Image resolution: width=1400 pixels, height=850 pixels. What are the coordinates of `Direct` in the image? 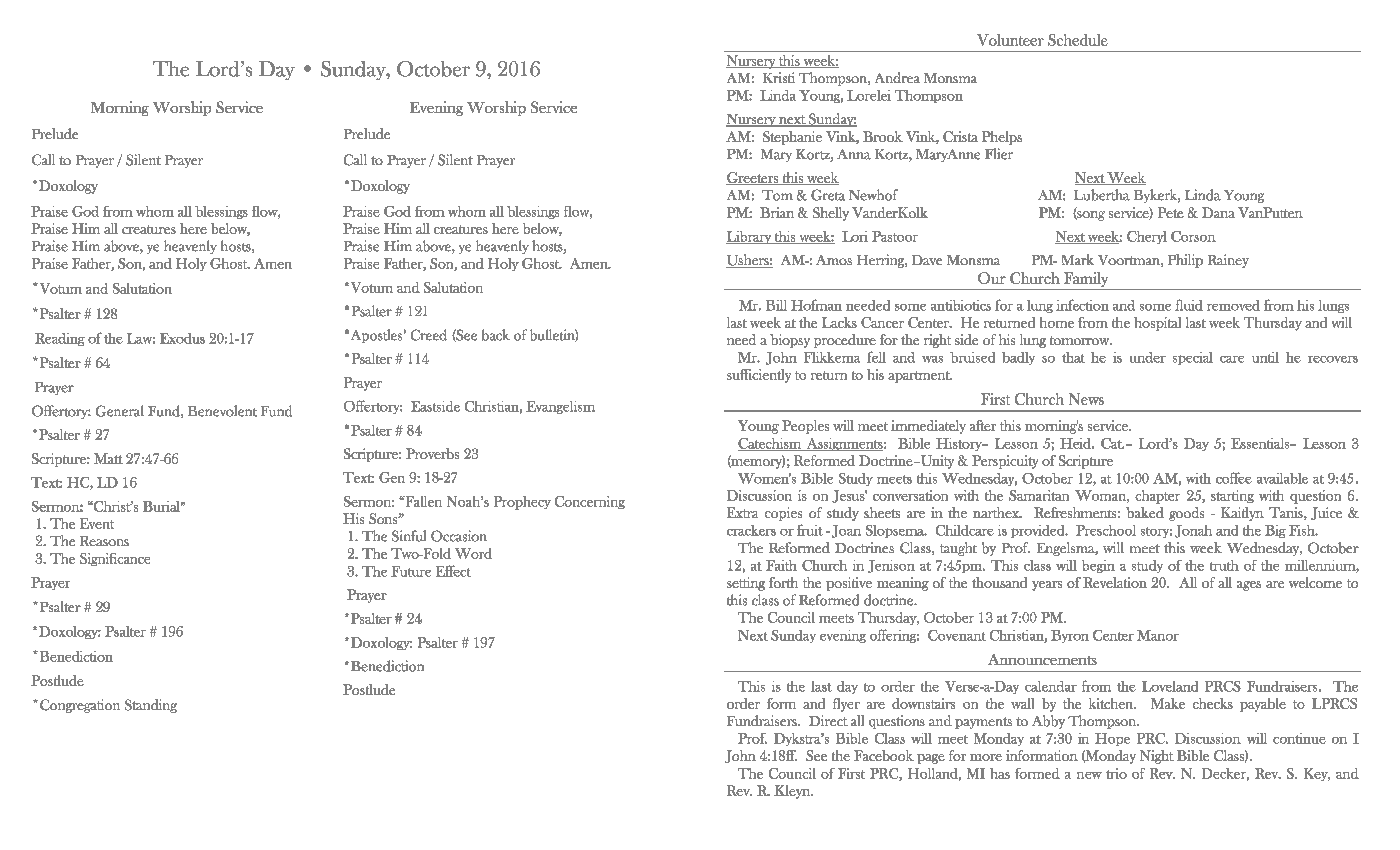 It's located at (828, 720).
